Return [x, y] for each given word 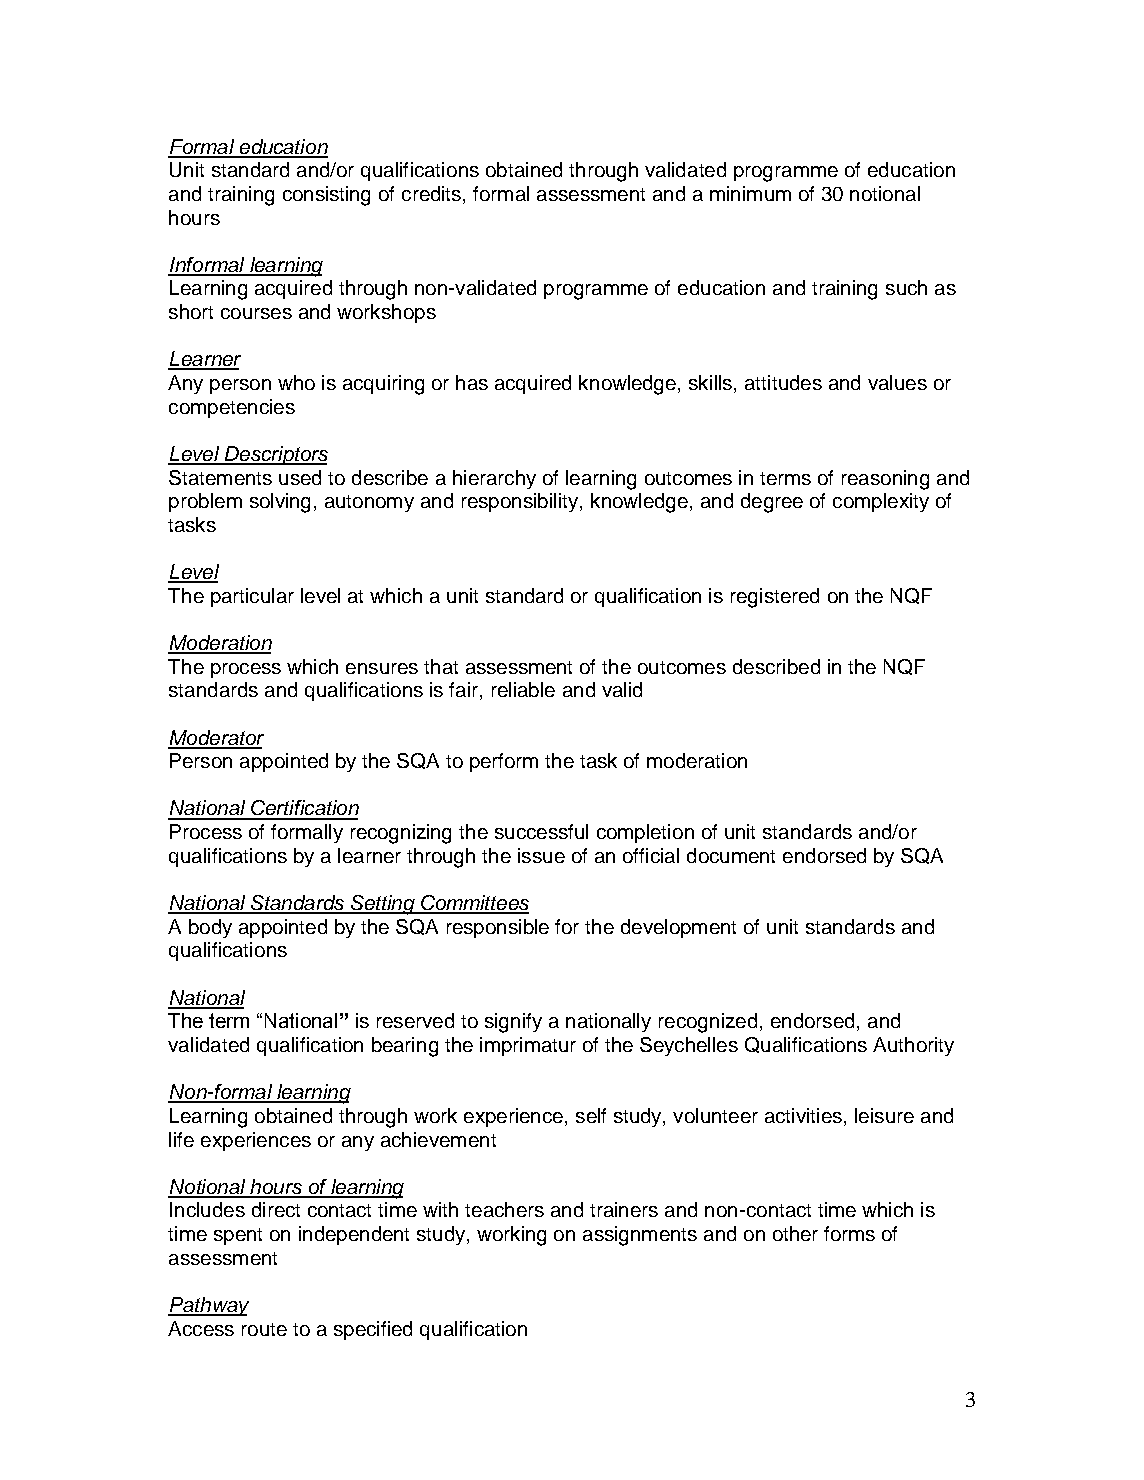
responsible [498, 928]
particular [252, 597]
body [210, 928]
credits [433, 195]
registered [775, 598]
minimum [750, 193]
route [264, 1329]
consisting [326, 196]
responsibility [521, 502]
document [731, 855]
